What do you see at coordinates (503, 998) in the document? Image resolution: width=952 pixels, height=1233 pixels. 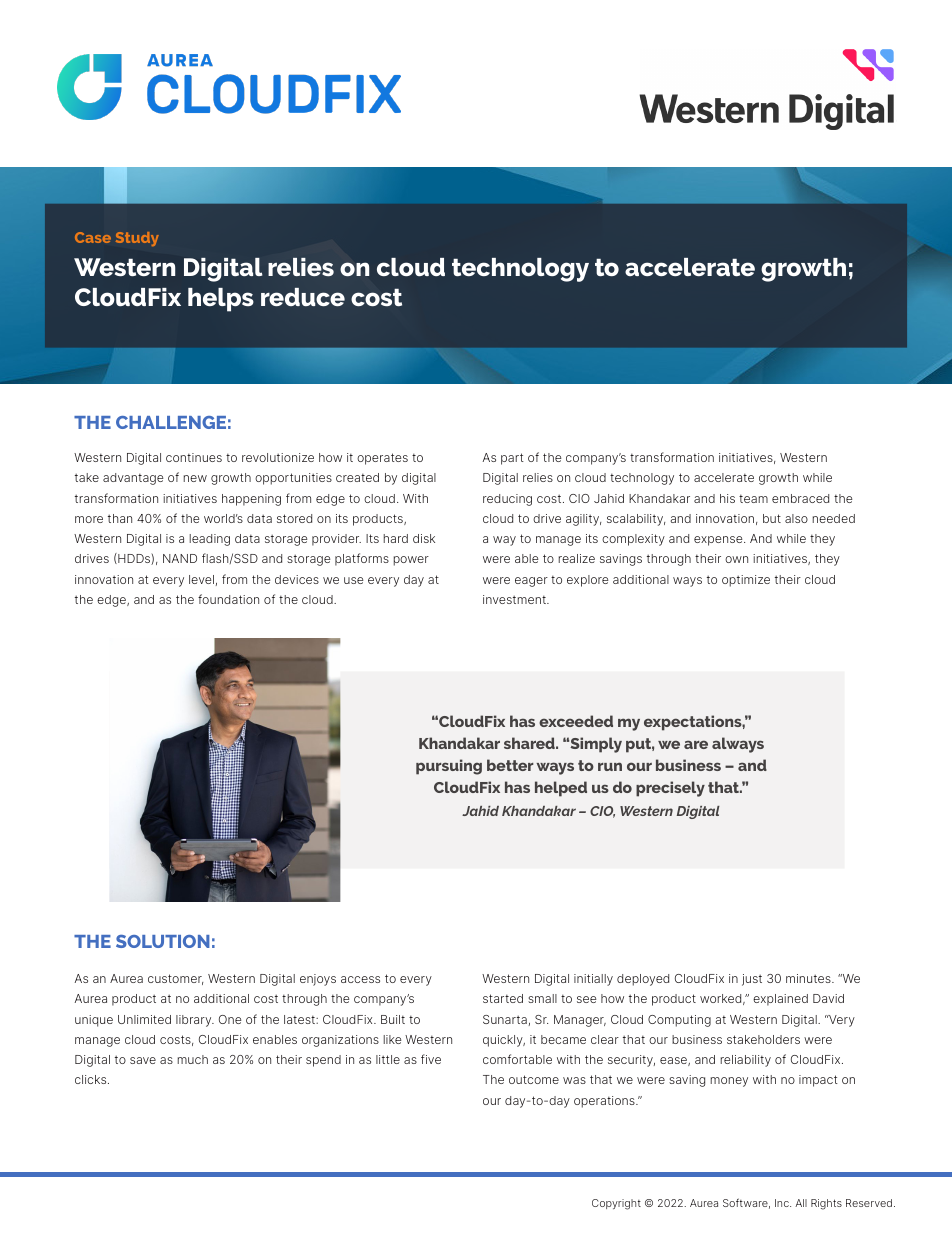 I see `started` at bounding box center [503, 998].
